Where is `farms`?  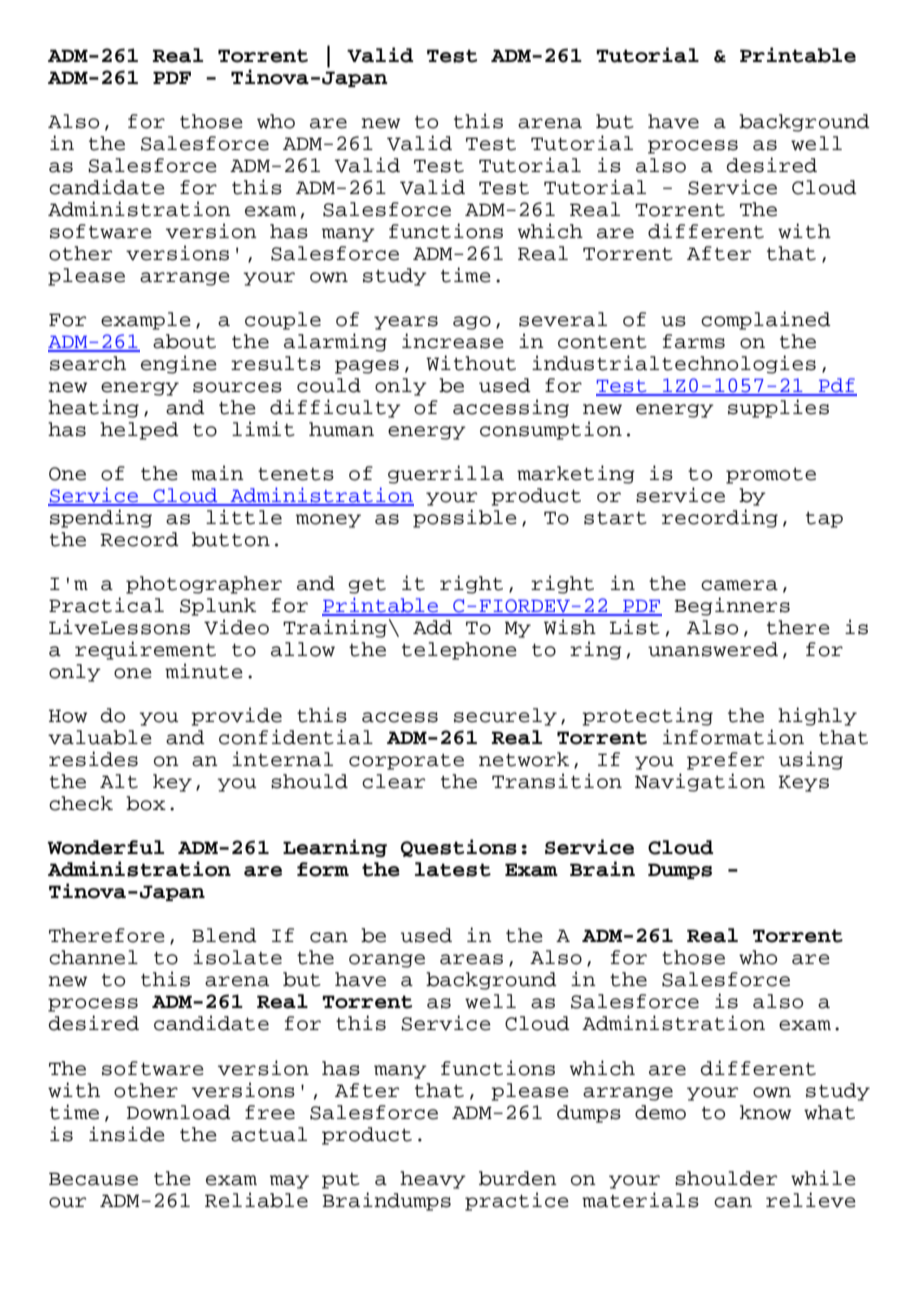
farms is located at coordinates (694, 341).
